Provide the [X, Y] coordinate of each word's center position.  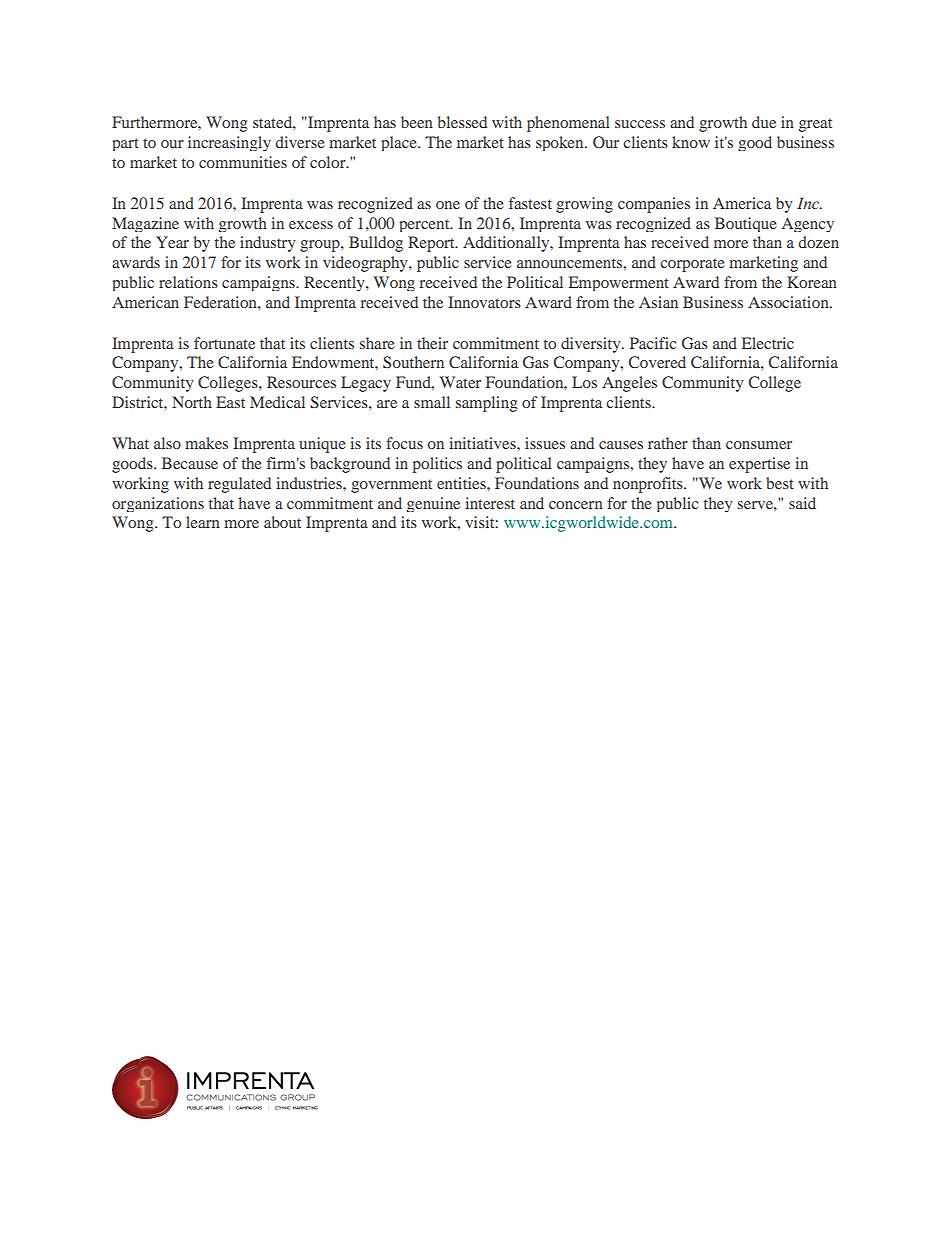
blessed [462, 122]
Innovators [484, 302]
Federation [221, 302]
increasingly [229, 143]
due [764, 122]
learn [203, 522]
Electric [768, 343]
